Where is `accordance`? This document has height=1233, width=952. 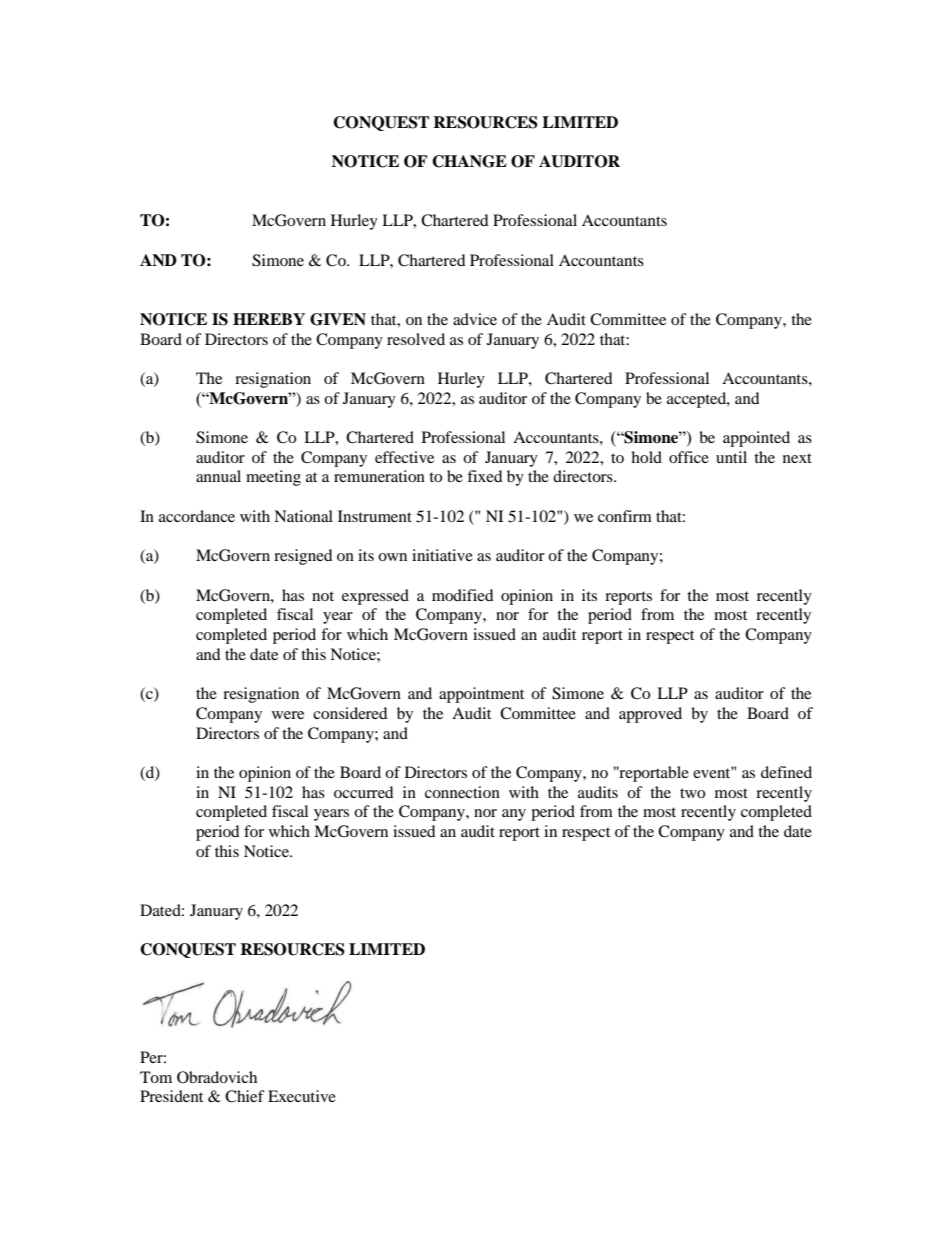 accordance is located at coordinates (197, 516).
